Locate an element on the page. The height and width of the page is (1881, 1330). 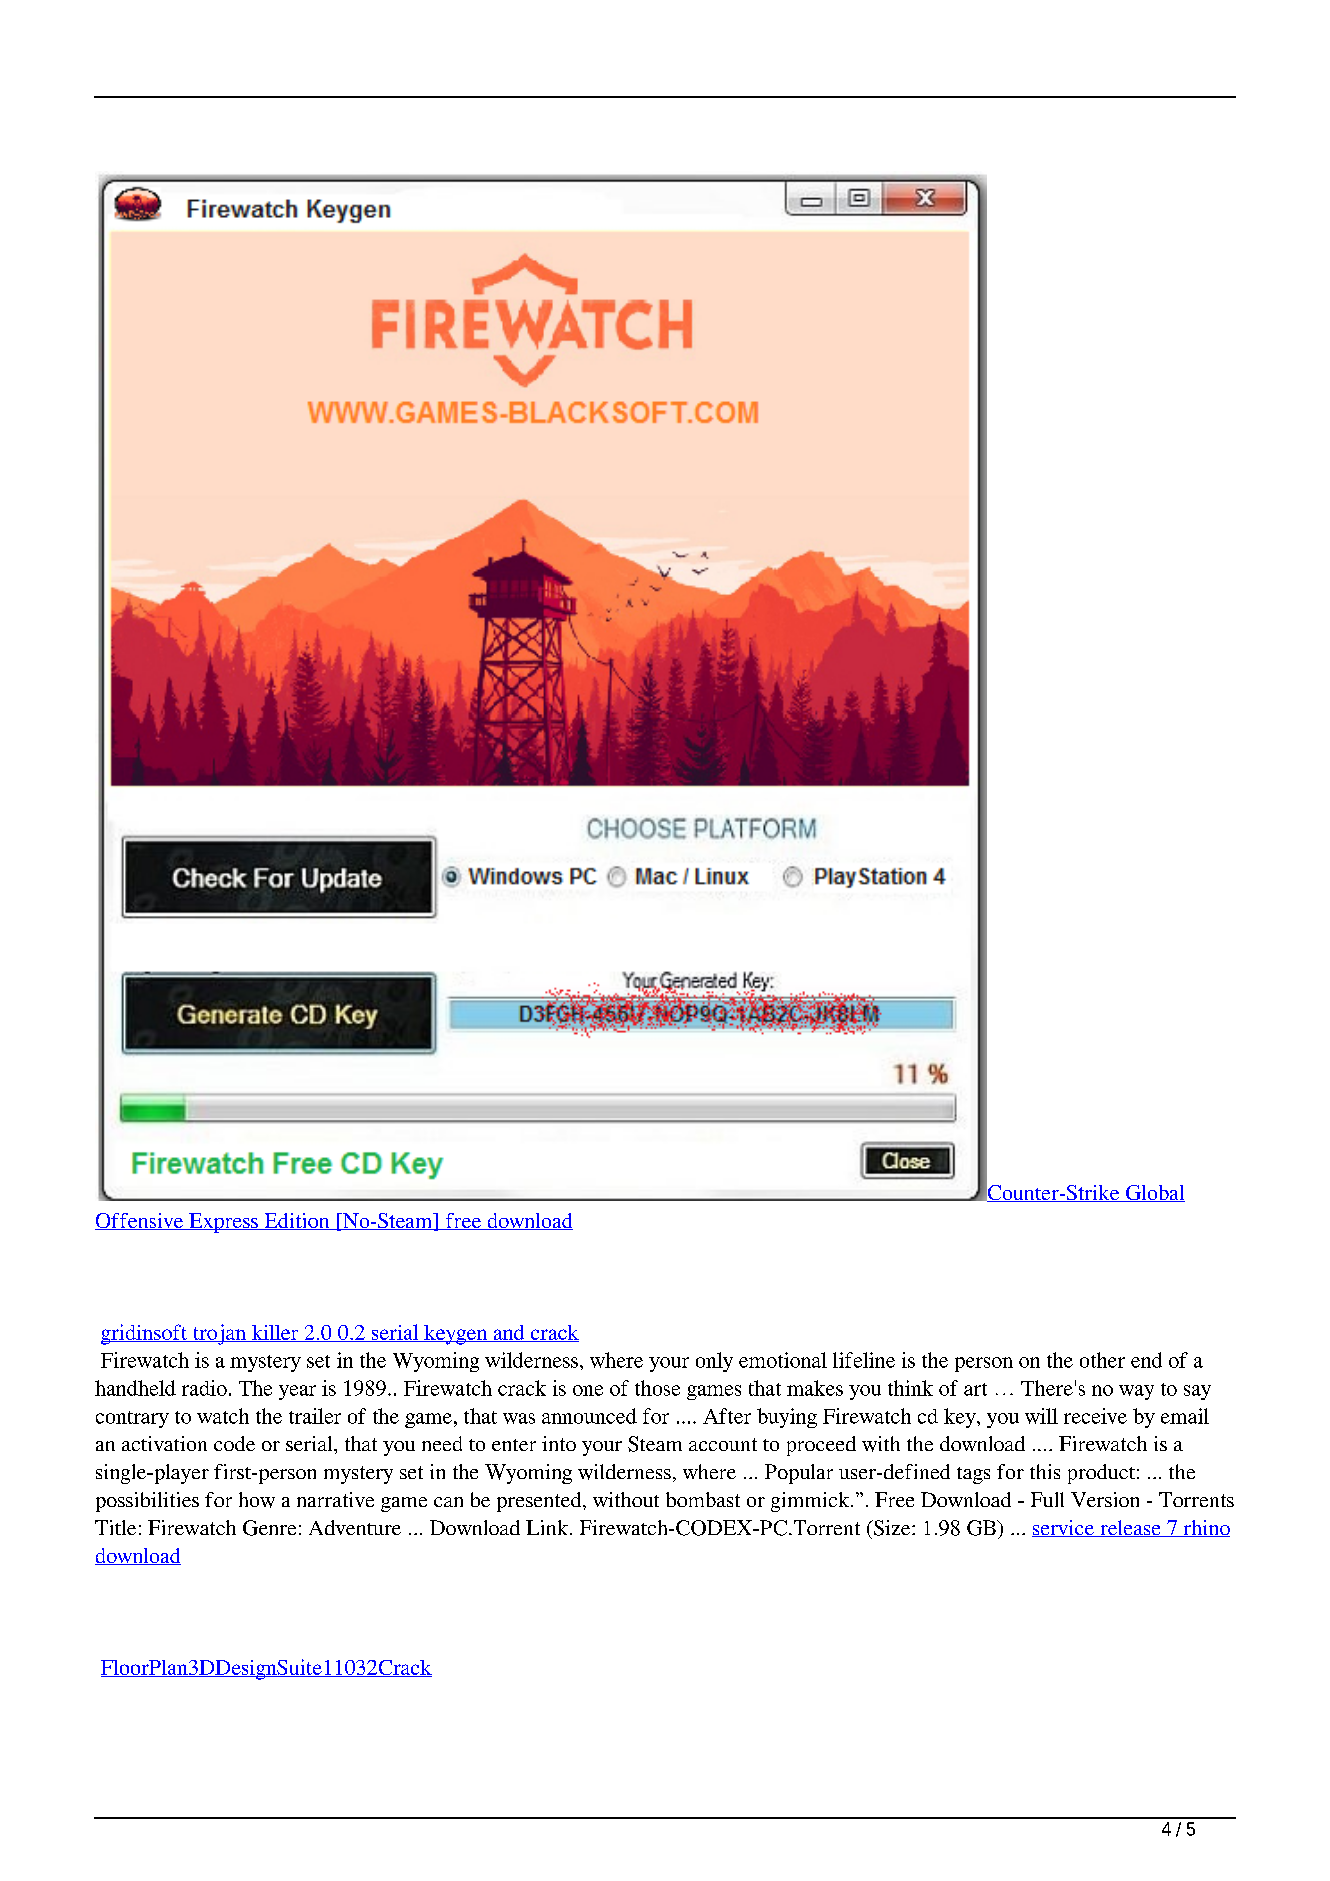
keygen is located at coordinates (456, 1335).
